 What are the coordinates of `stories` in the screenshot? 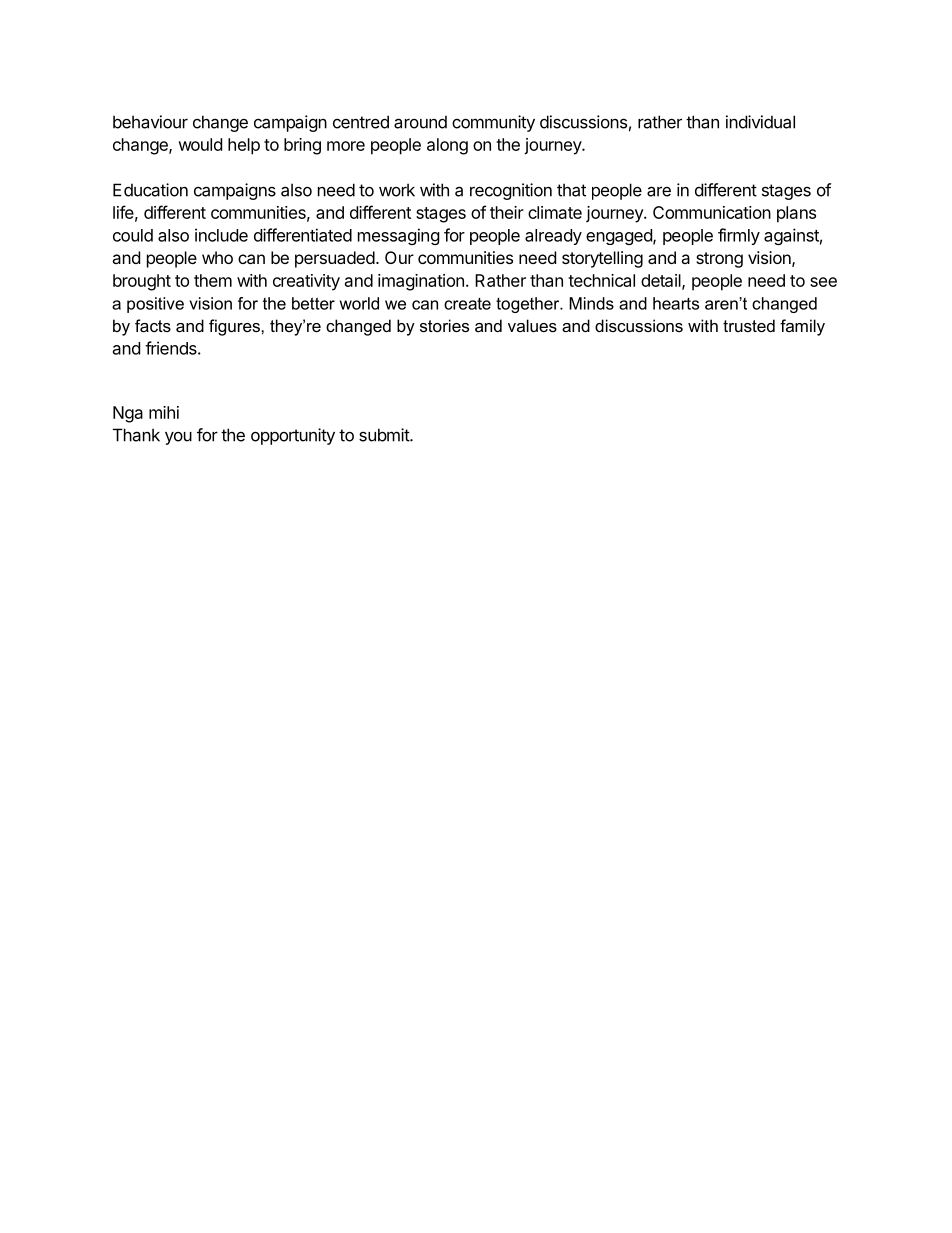 It's located at (444, 325).
